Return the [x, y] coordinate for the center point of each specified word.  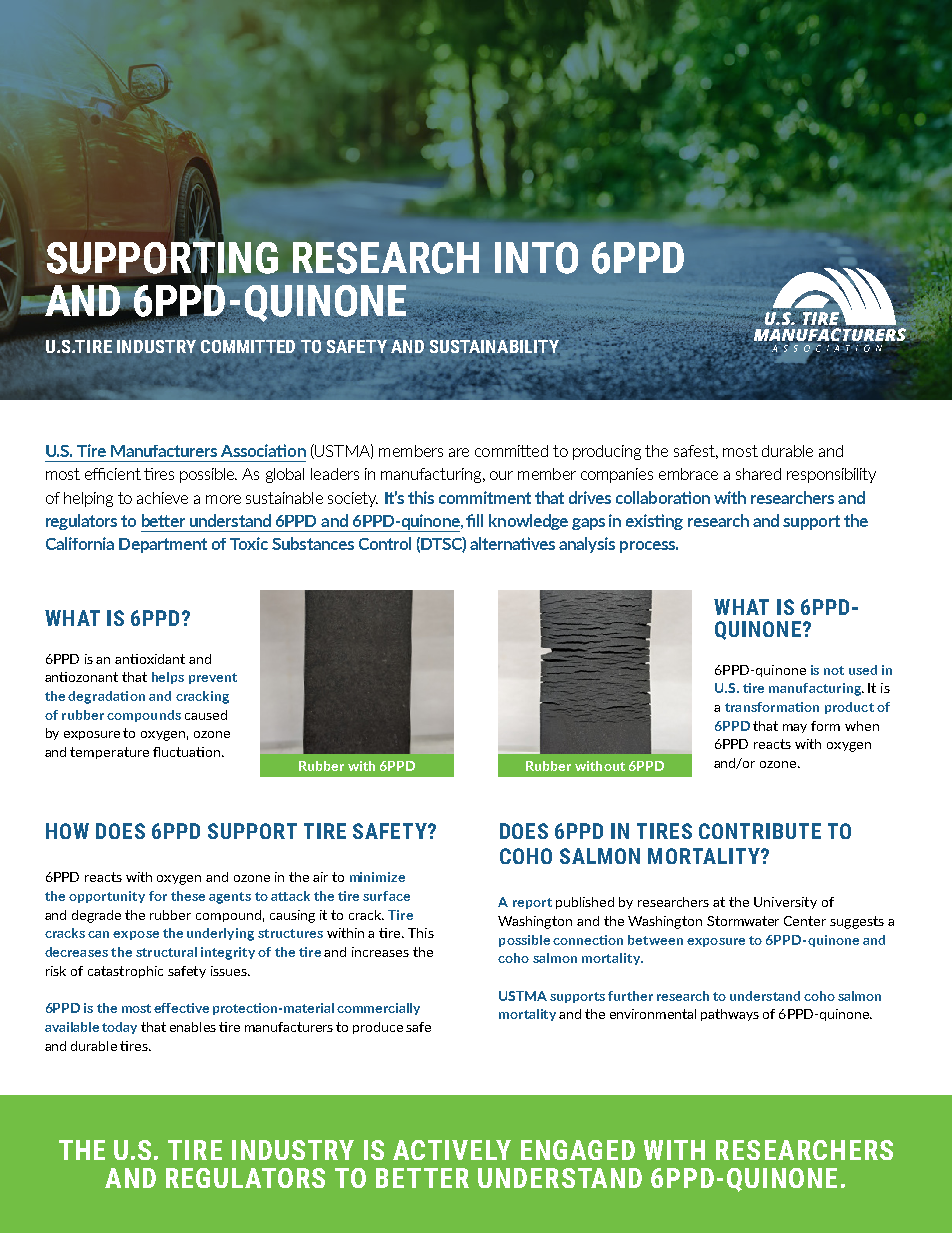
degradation [106, 697]
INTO [536, 258]
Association [263, 450]
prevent [213, 678]
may [795, 728]
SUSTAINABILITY [494, 347]
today [119, 1028]
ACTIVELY [452, 1150]
